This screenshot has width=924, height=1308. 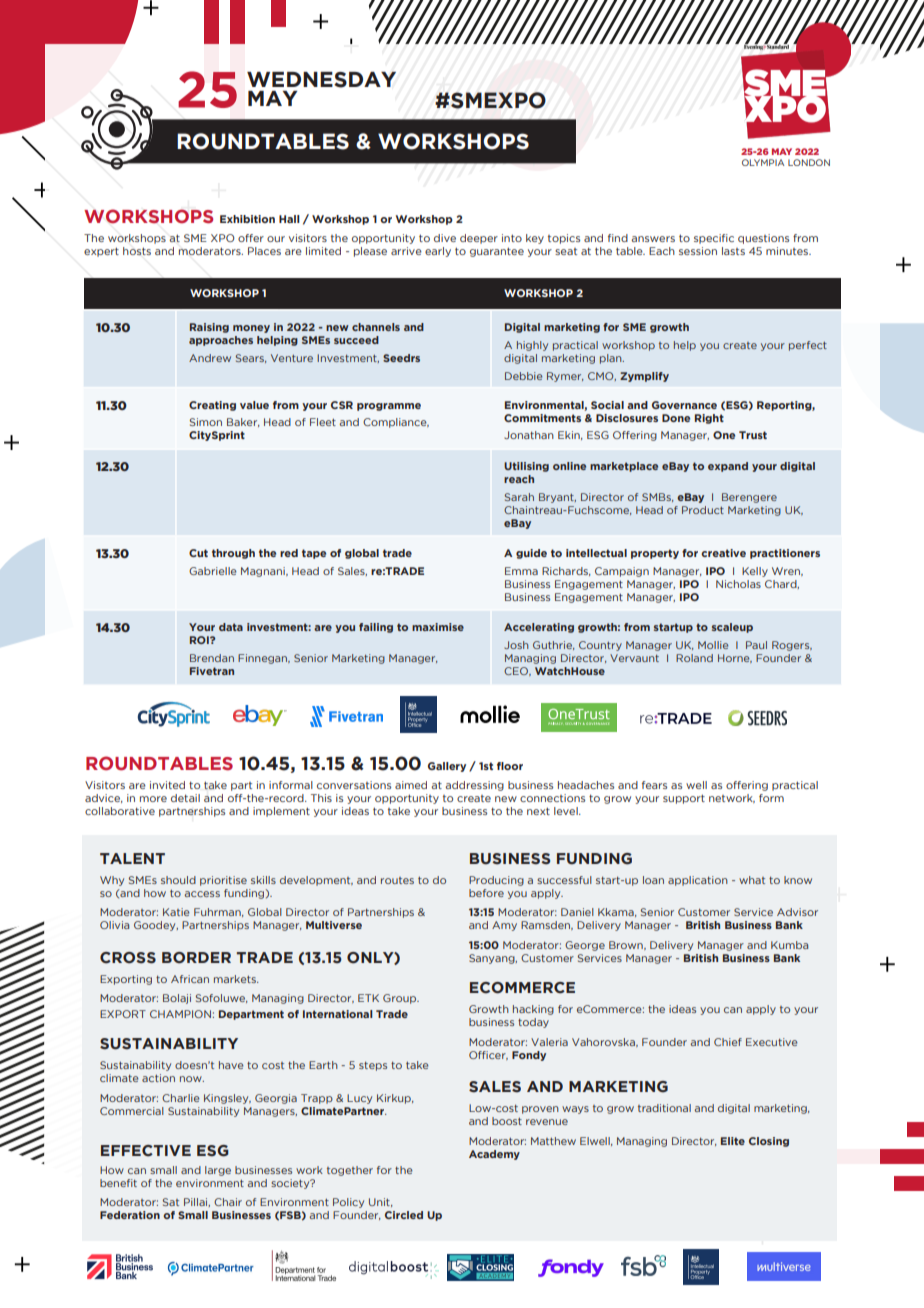 I want to click on maximise, so click(x=438, y=627).
